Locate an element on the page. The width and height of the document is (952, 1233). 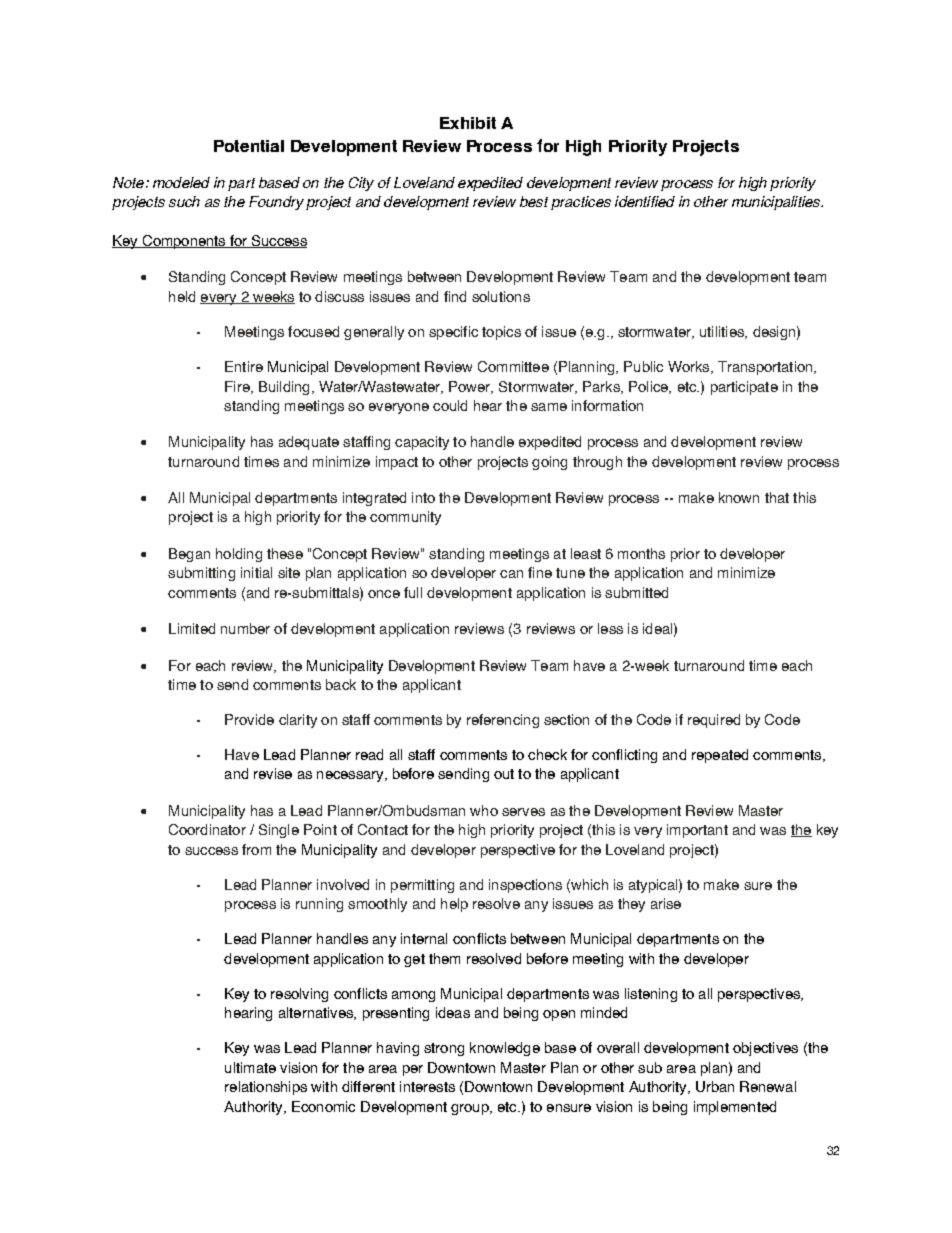
full is located at coordinates (413, 592).
